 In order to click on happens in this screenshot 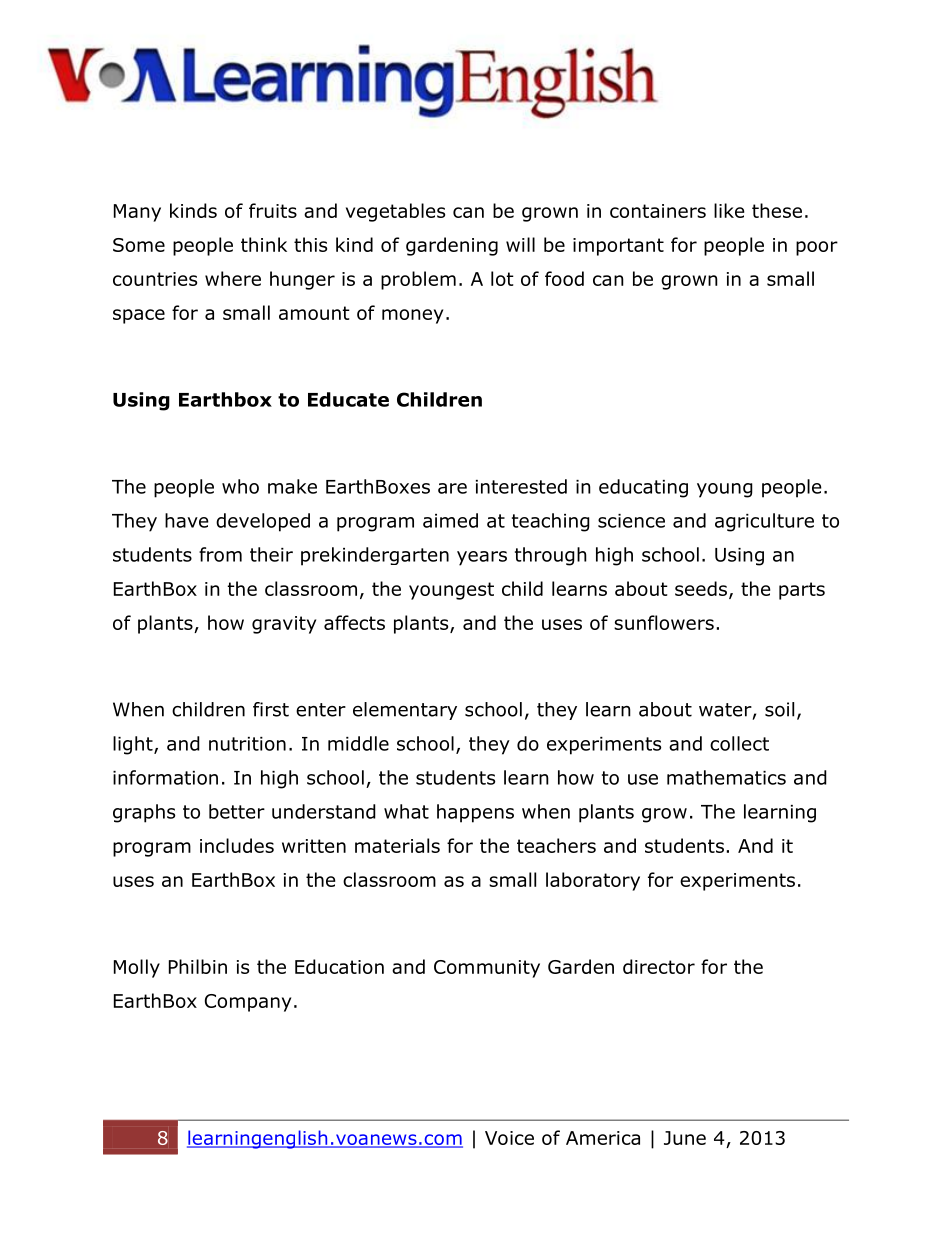, I will do `click(475, 813)`.
